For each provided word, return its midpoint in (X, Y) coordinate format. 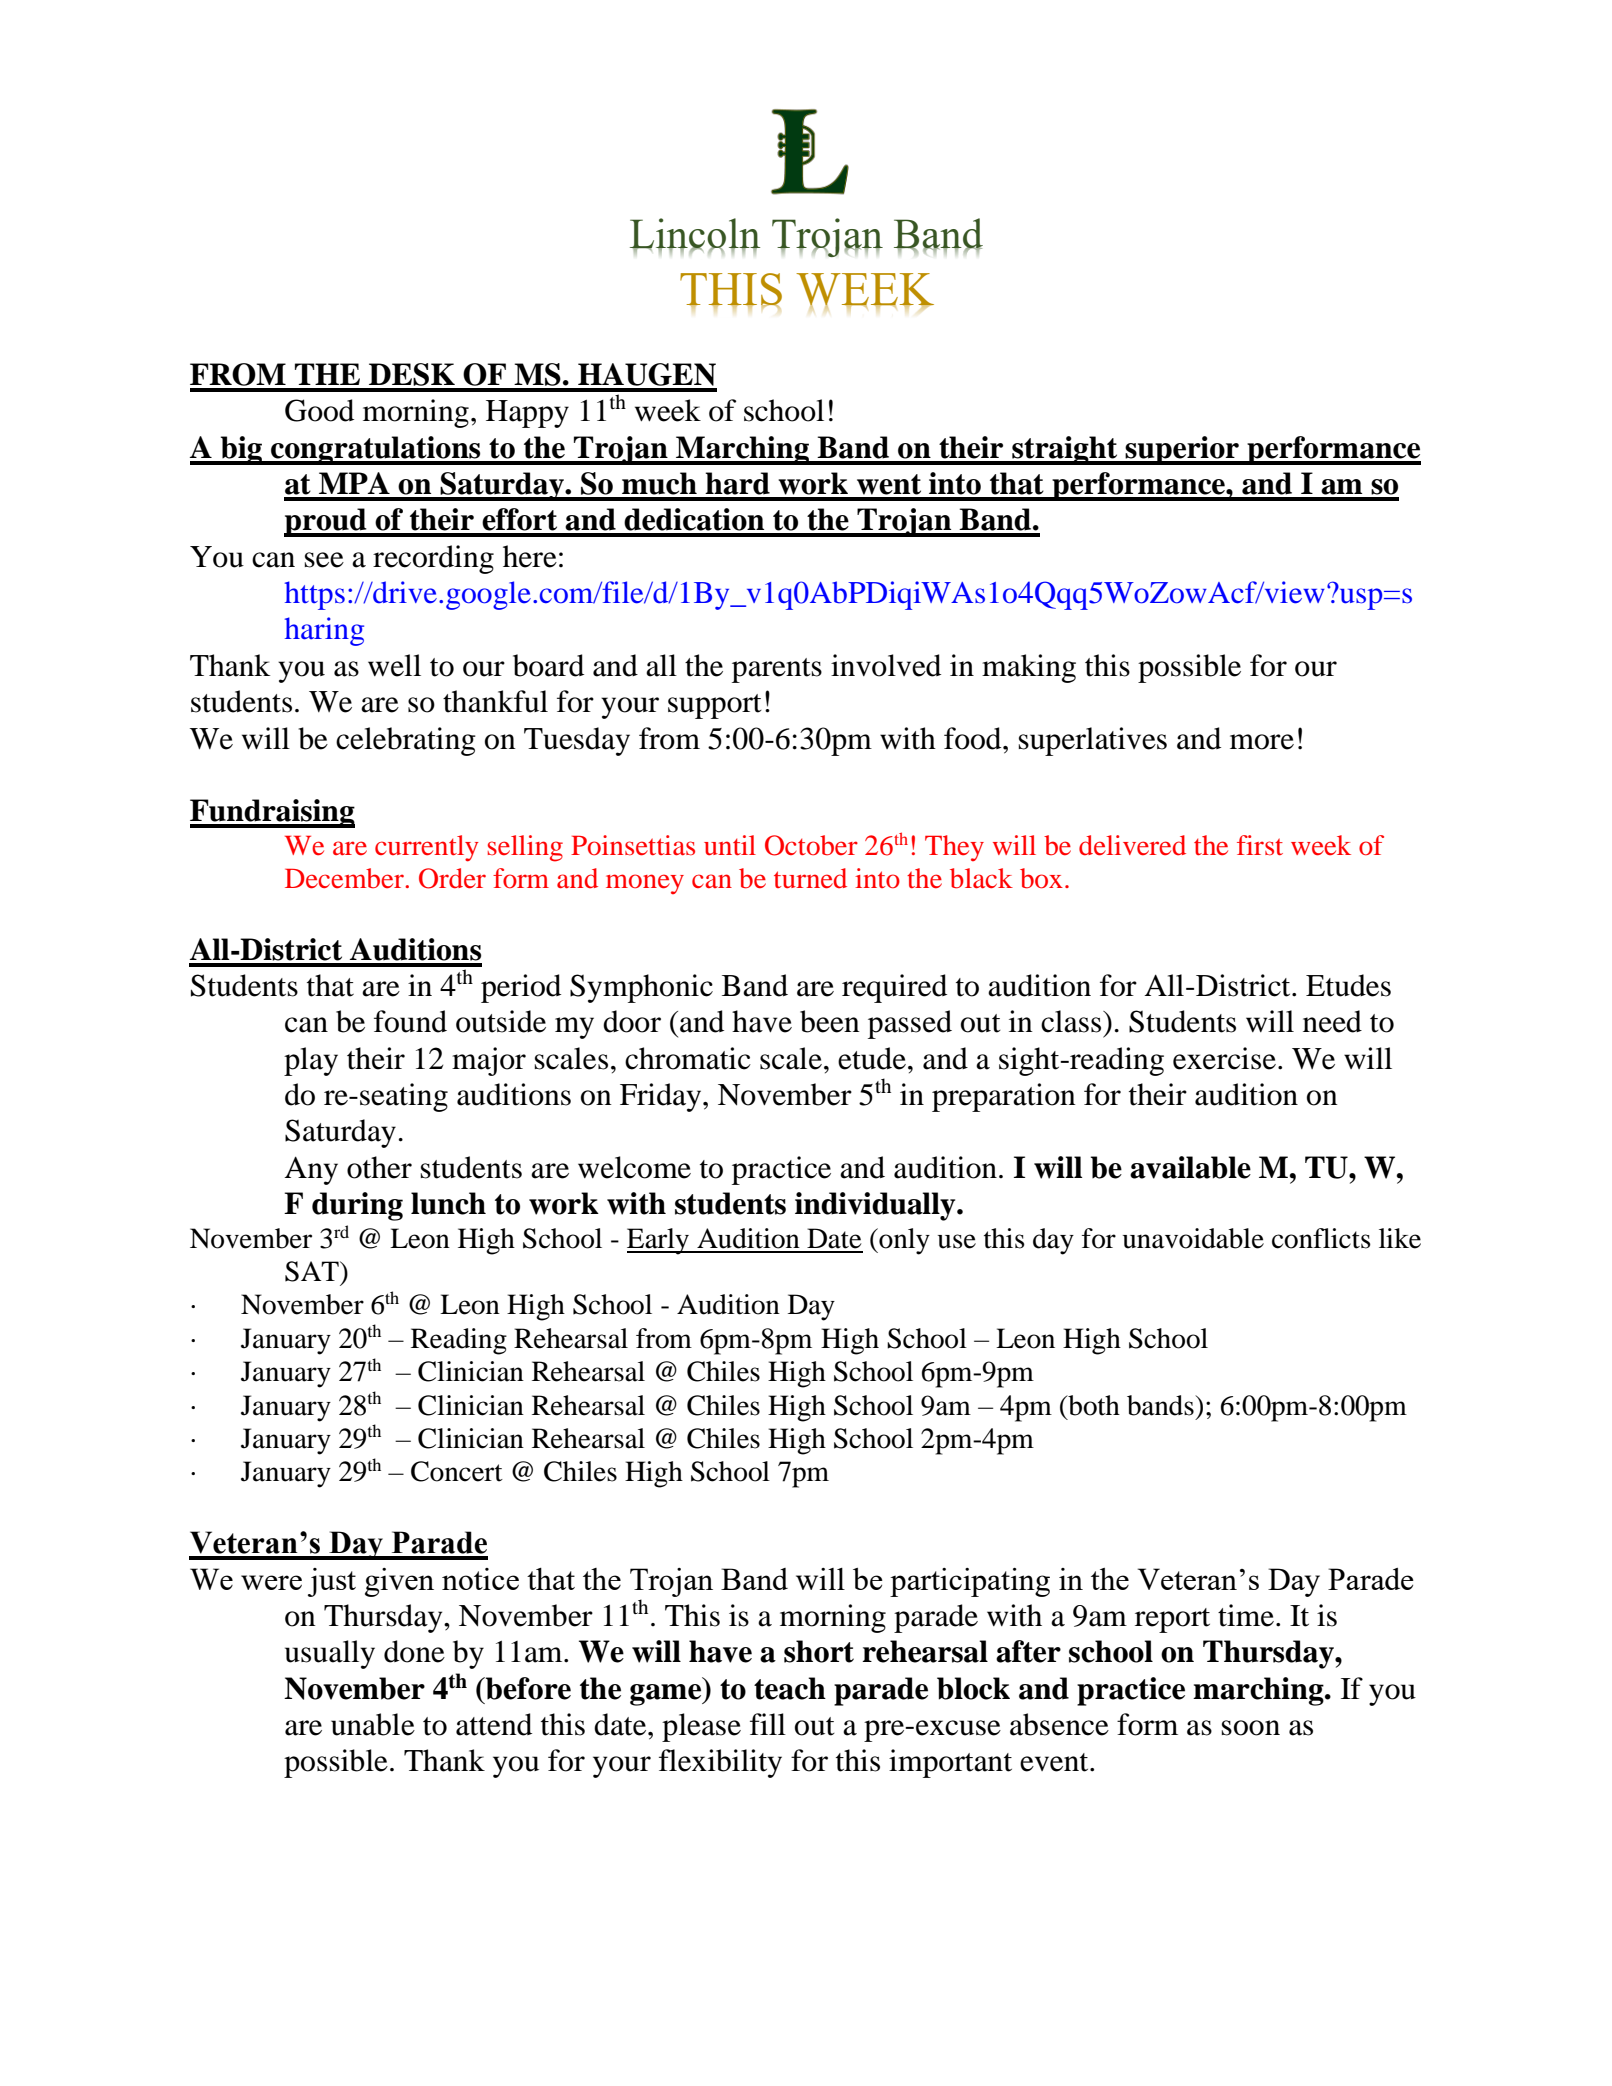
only (903, 1241)
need (1332, 1021)
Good (319, 410)
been (830, 1021)
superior (1182, 450)
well (394, 665)
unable (373, 1724)
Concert (457, 1471)
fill (768, 1724)
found (410, 1021)
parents (777, 670)
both (1093, 1405)
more (1262, 742)
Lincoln (695, 234)
